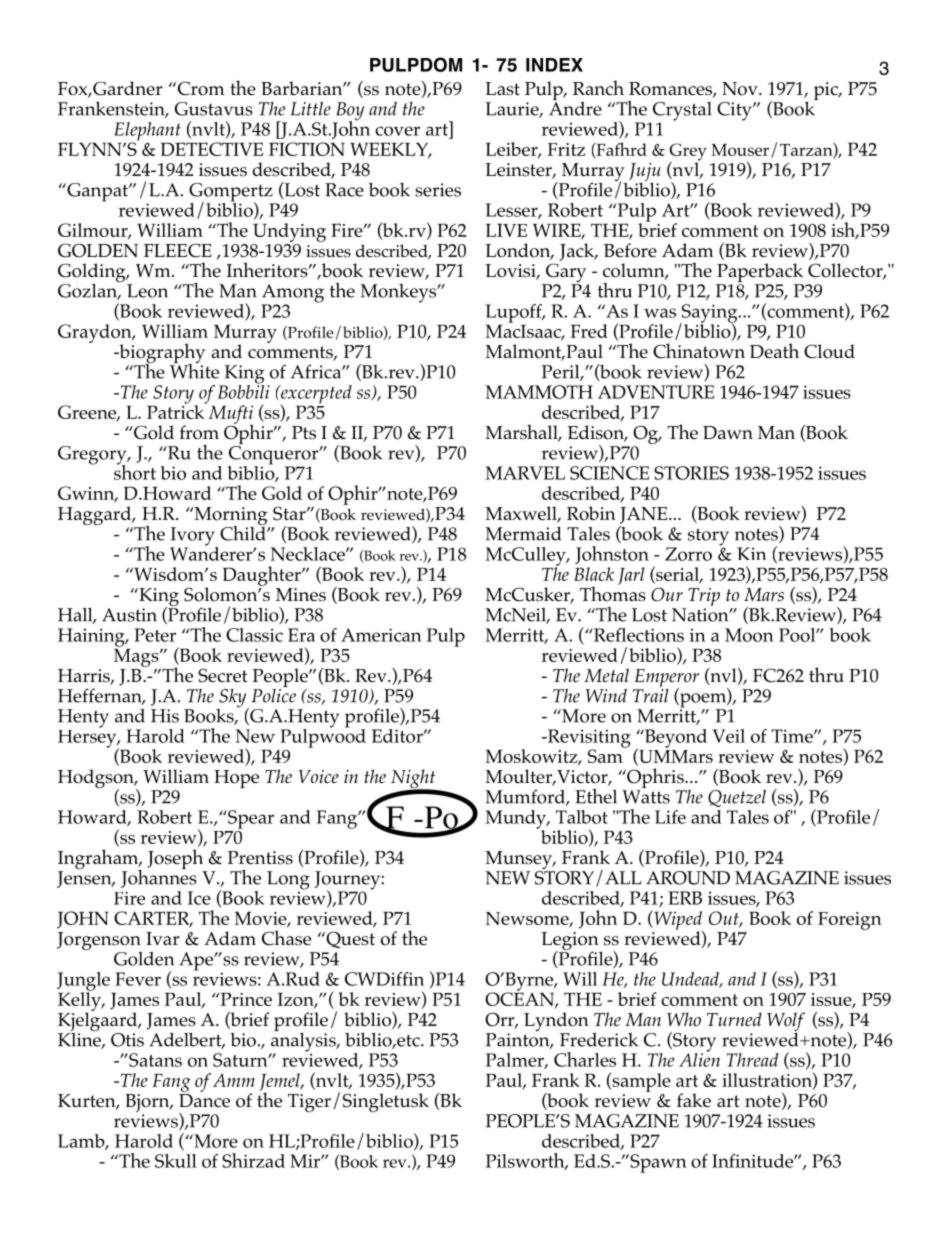 This screenshot has width=952, height=1233. What do you see at coordinates (214, 109) in the screenshot?
I see `Gustavus` at bounding box center [214, 109].
